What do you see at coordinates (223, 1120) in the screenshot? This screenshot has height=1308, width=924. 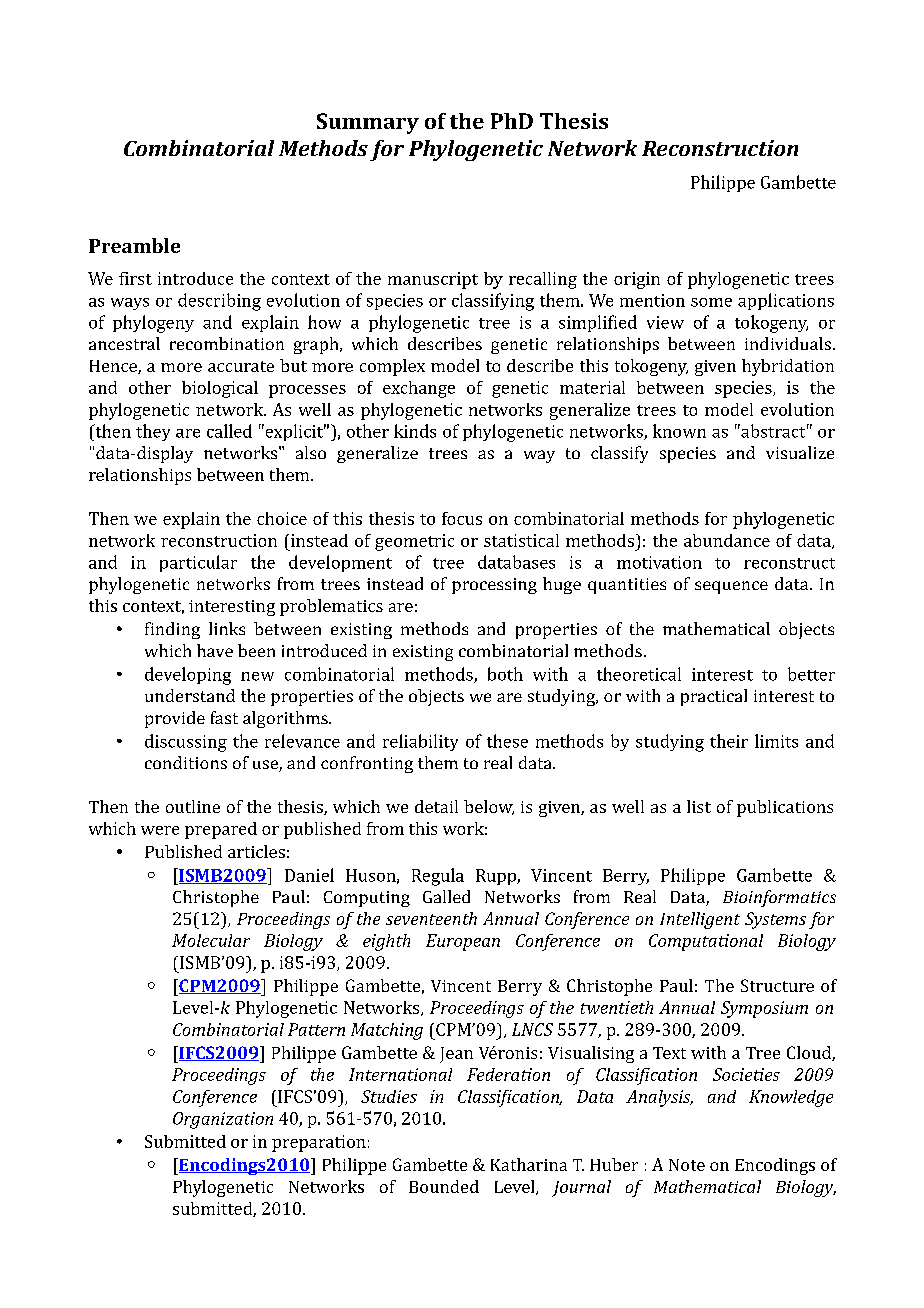 I see `Organization` at bounding box center [223, 1120].
